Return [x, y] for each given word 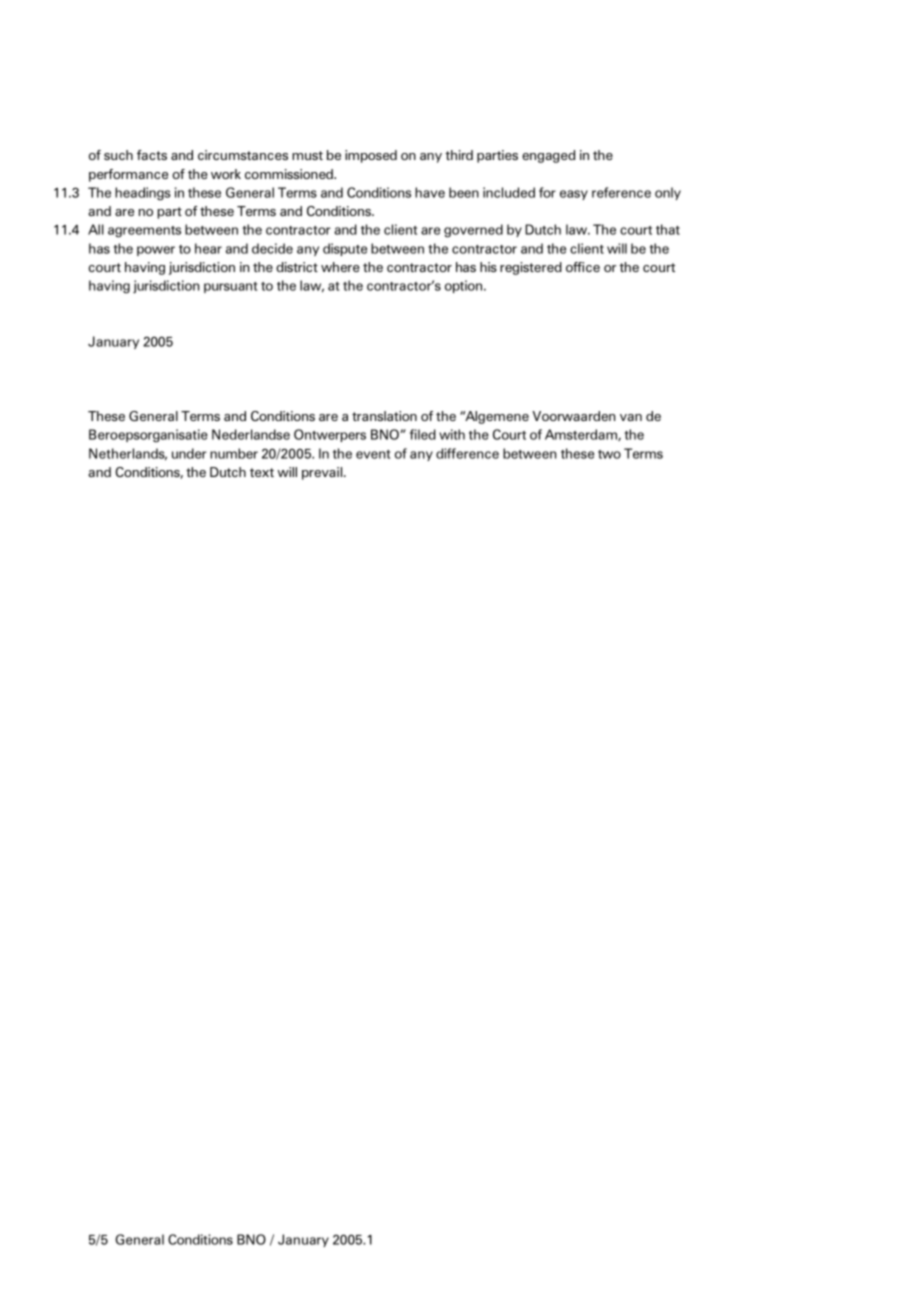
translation [384, 416]
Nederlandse [251, 434]
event [373, 454]
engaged [548, 156]
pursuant [230, 287]
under [189, 453]
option [465, 286]
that [668, 229]
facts [152, 155]
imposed [371, 156]
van [631, 417]
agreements [144, 232]
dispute [345, 249]
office [583, 267]
